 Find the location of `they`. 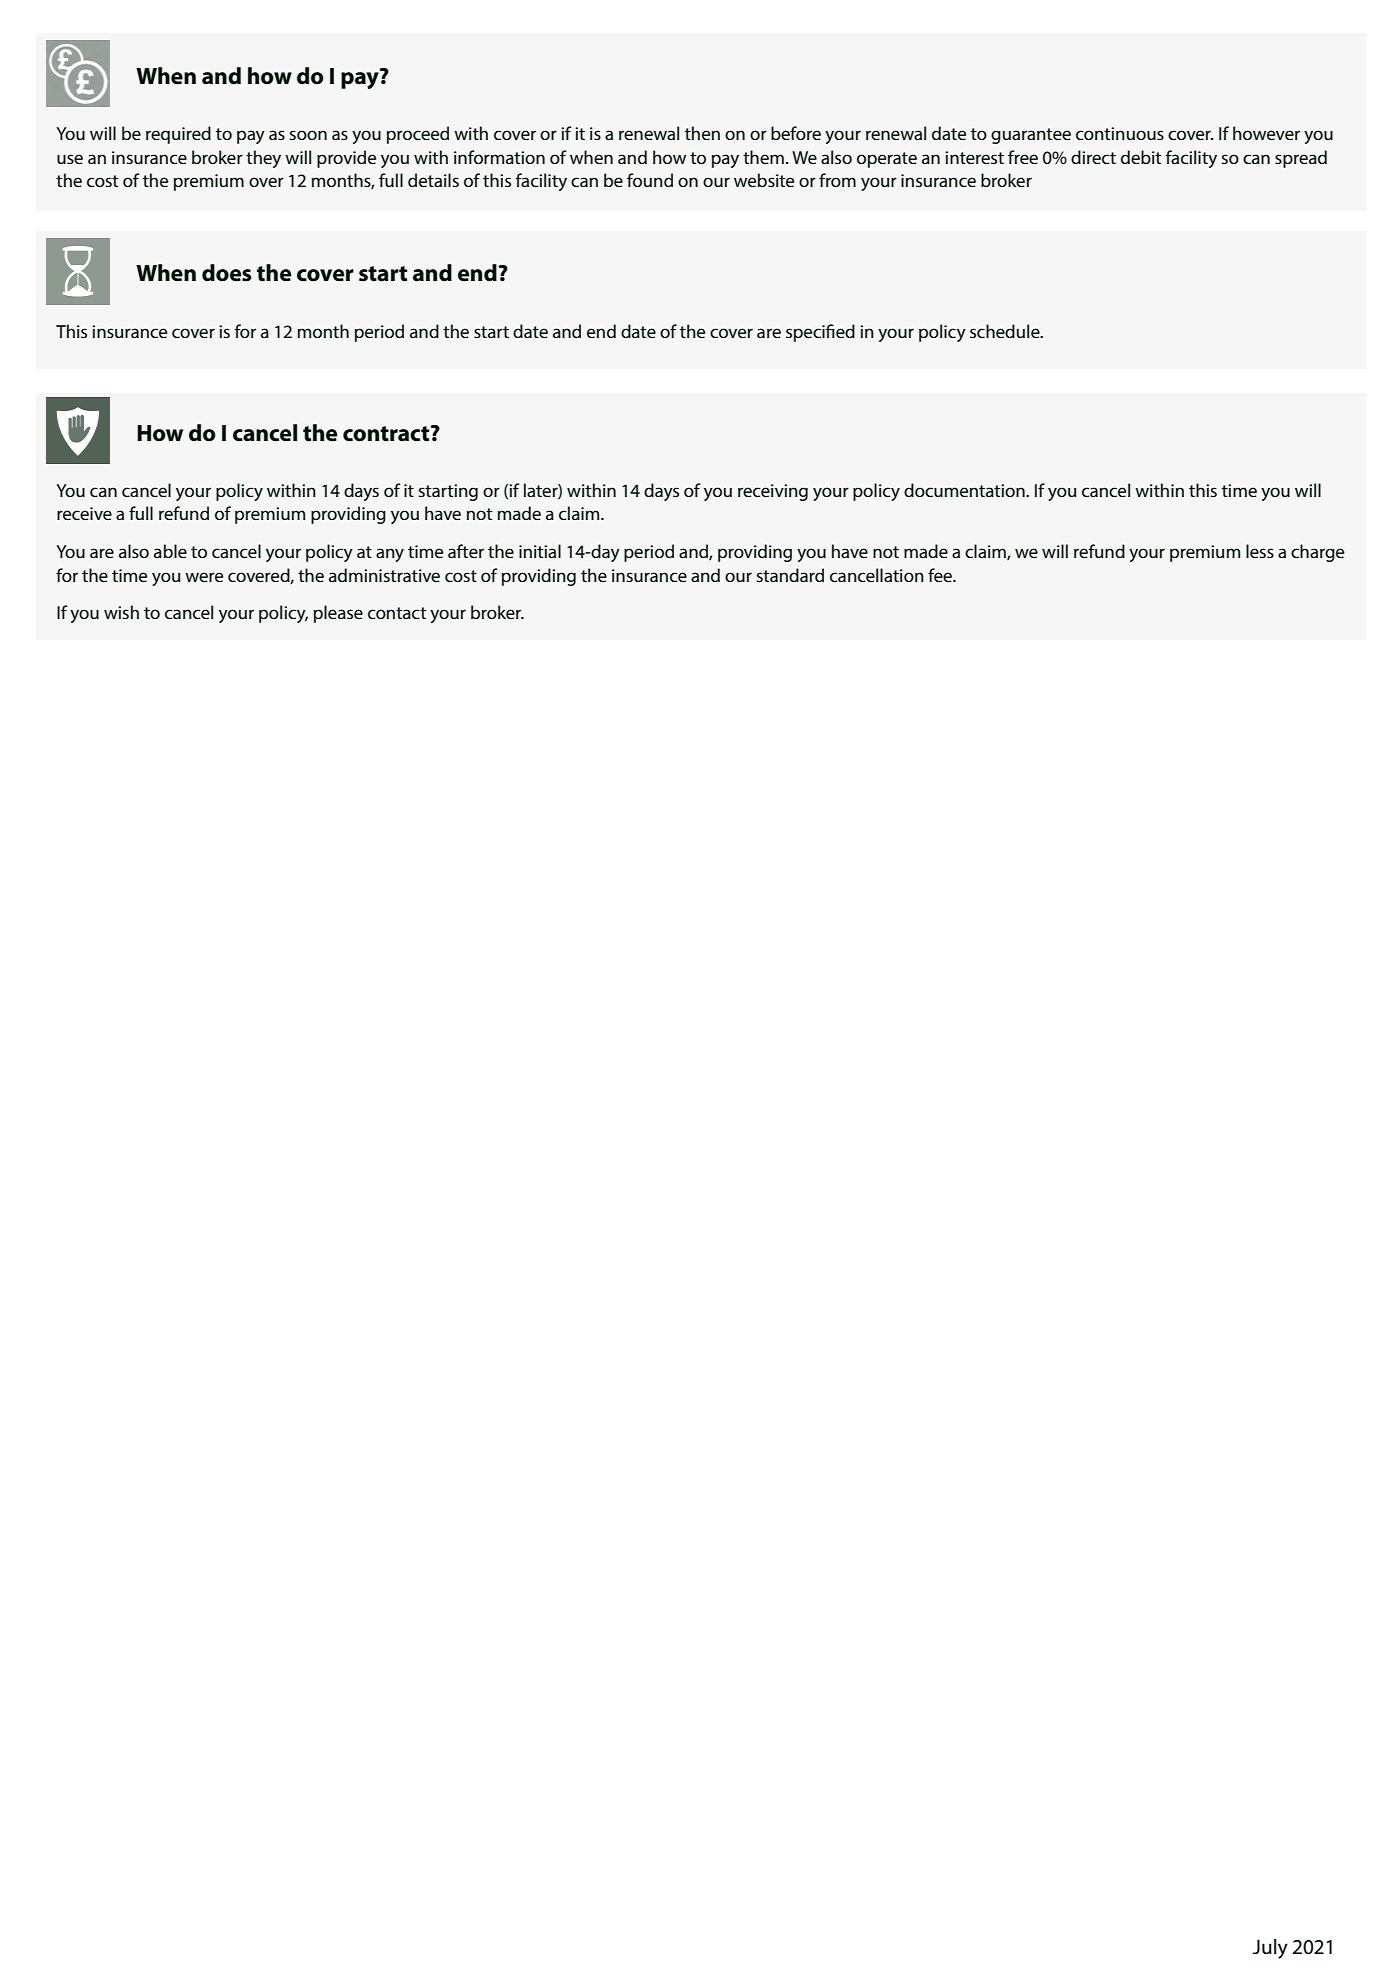

they is located at coordinates (263, 159).
